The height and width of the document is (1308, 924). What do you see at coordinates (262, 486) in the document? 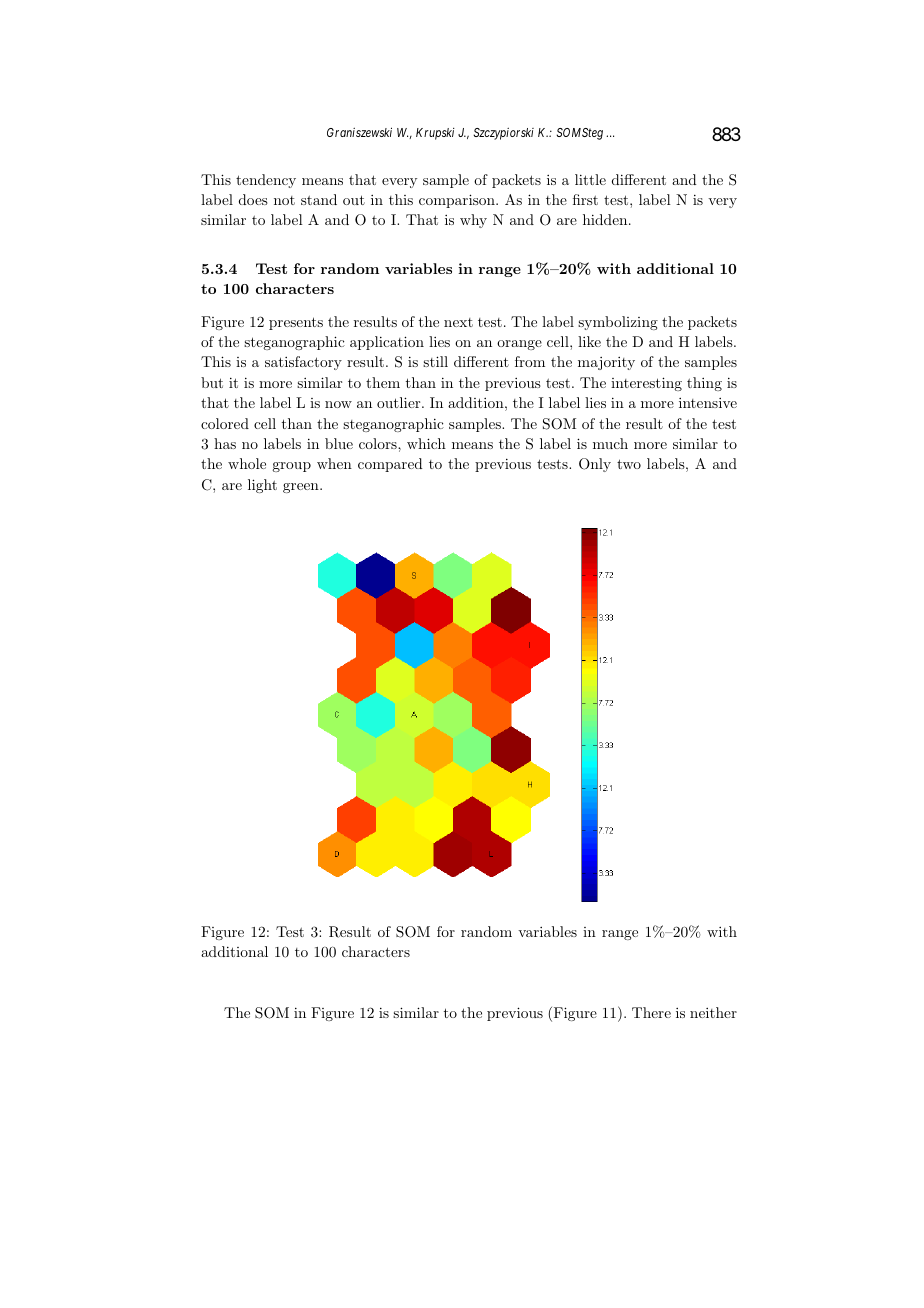
I see `light` at bounding box center [262, 486].
